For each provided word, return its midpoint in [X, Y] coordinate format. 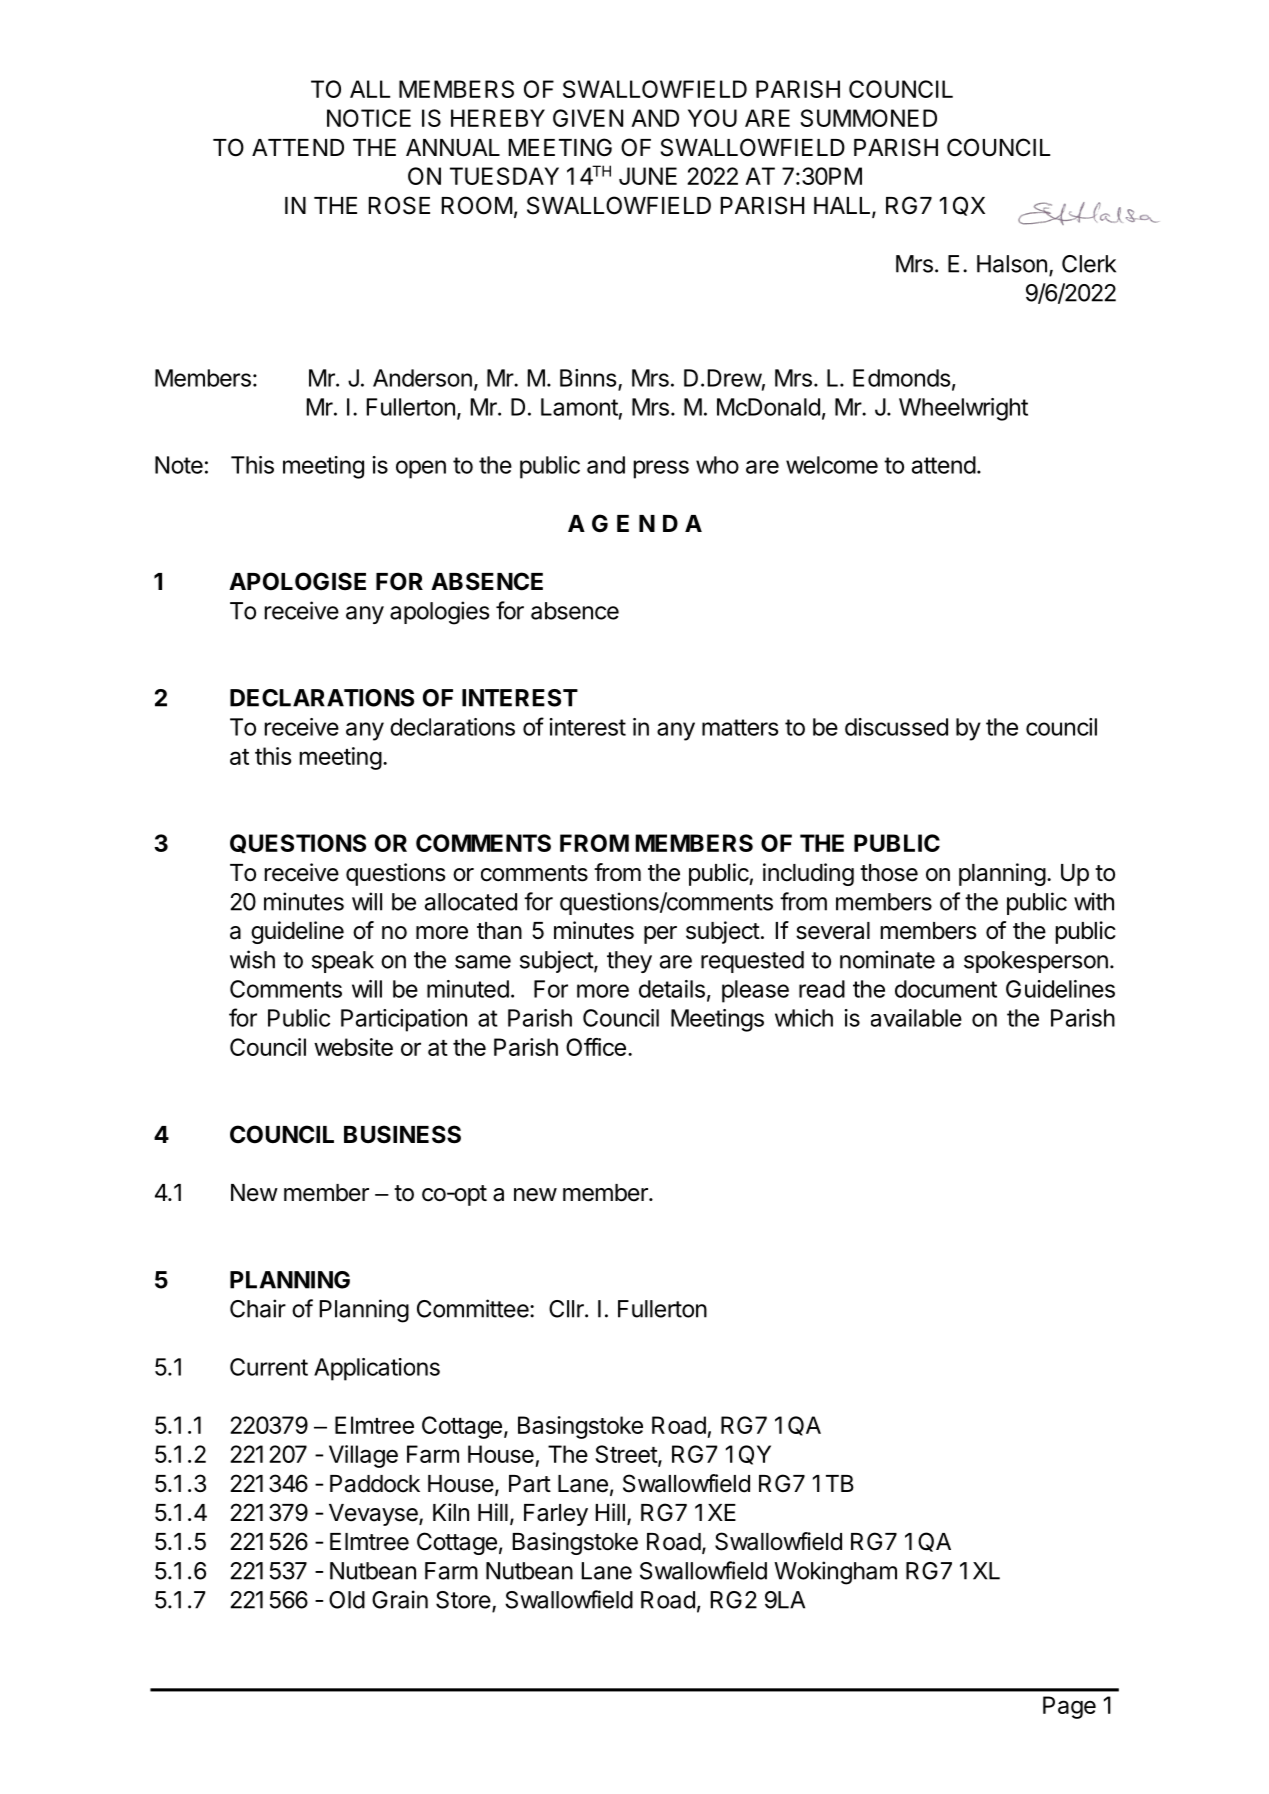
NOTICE [369, 118]
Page [1069, 1707]
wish [252, 959]
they [629, 962]
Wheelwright [963, 409]
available [916, 1018]
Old [347, 1600]
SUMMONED [868, 118]
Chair [258, 1308]
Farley [556, 1515]
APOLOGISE [297, 581]
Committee [474, 1308]
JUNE [648, 176]
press [661, 469]
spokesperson [1036, 962]
